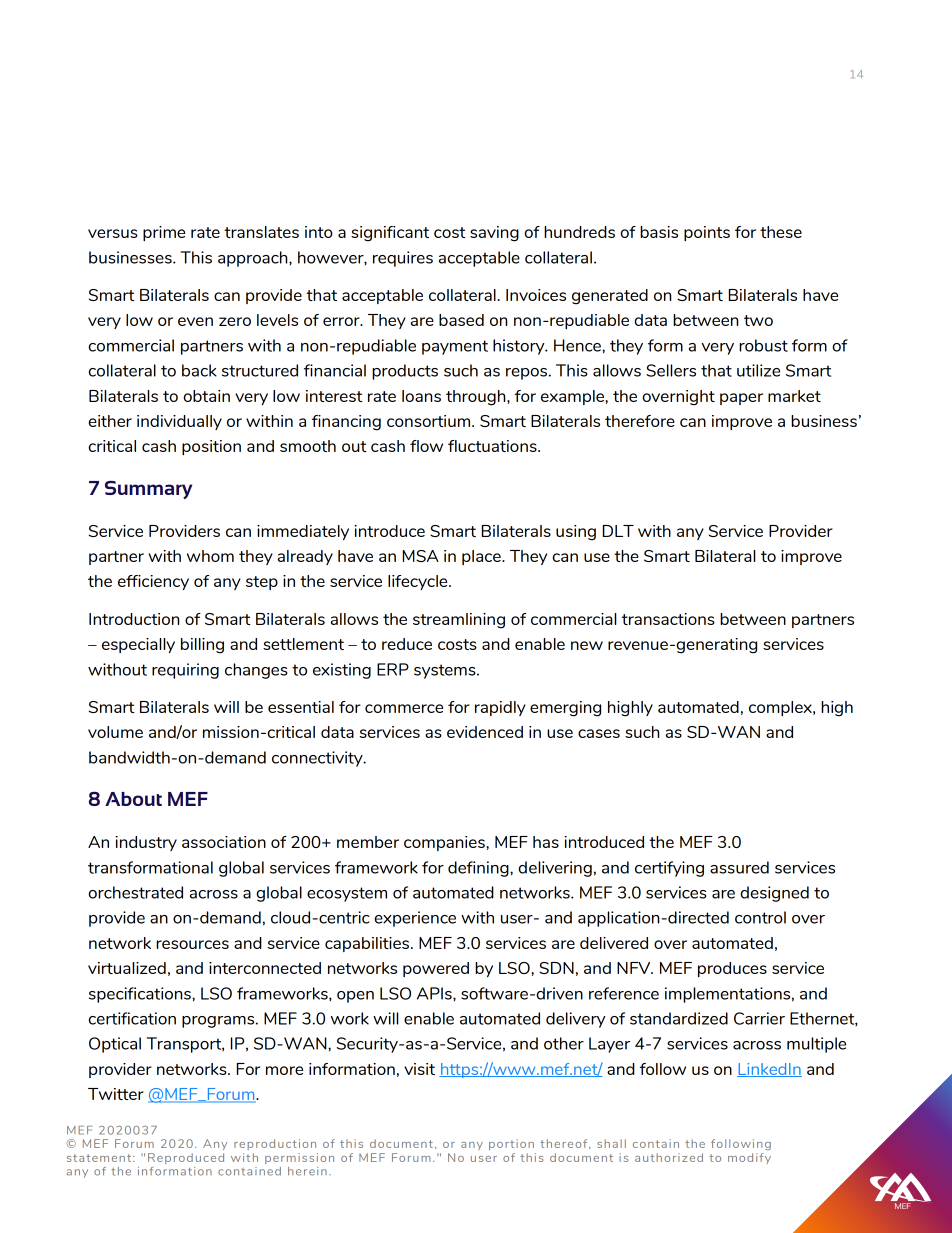 The width and height of the page is (952, 1233). I want to click on saving, so click(494, 234).
